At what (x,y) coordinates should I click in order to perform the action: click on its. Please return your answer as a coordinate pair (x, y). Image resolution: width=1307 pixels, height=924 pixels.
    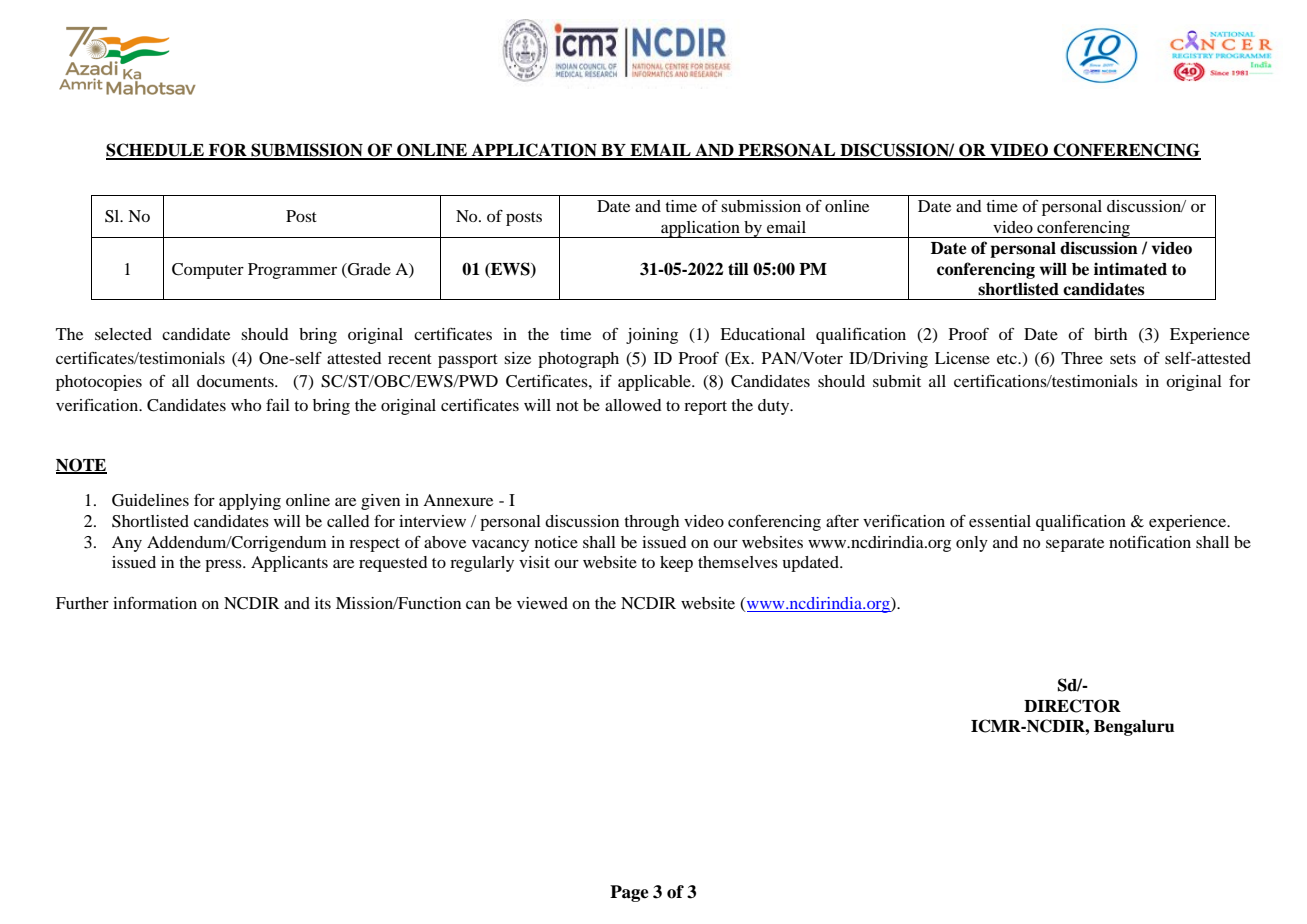
    Looking at the image, I should click on (323, 603).
